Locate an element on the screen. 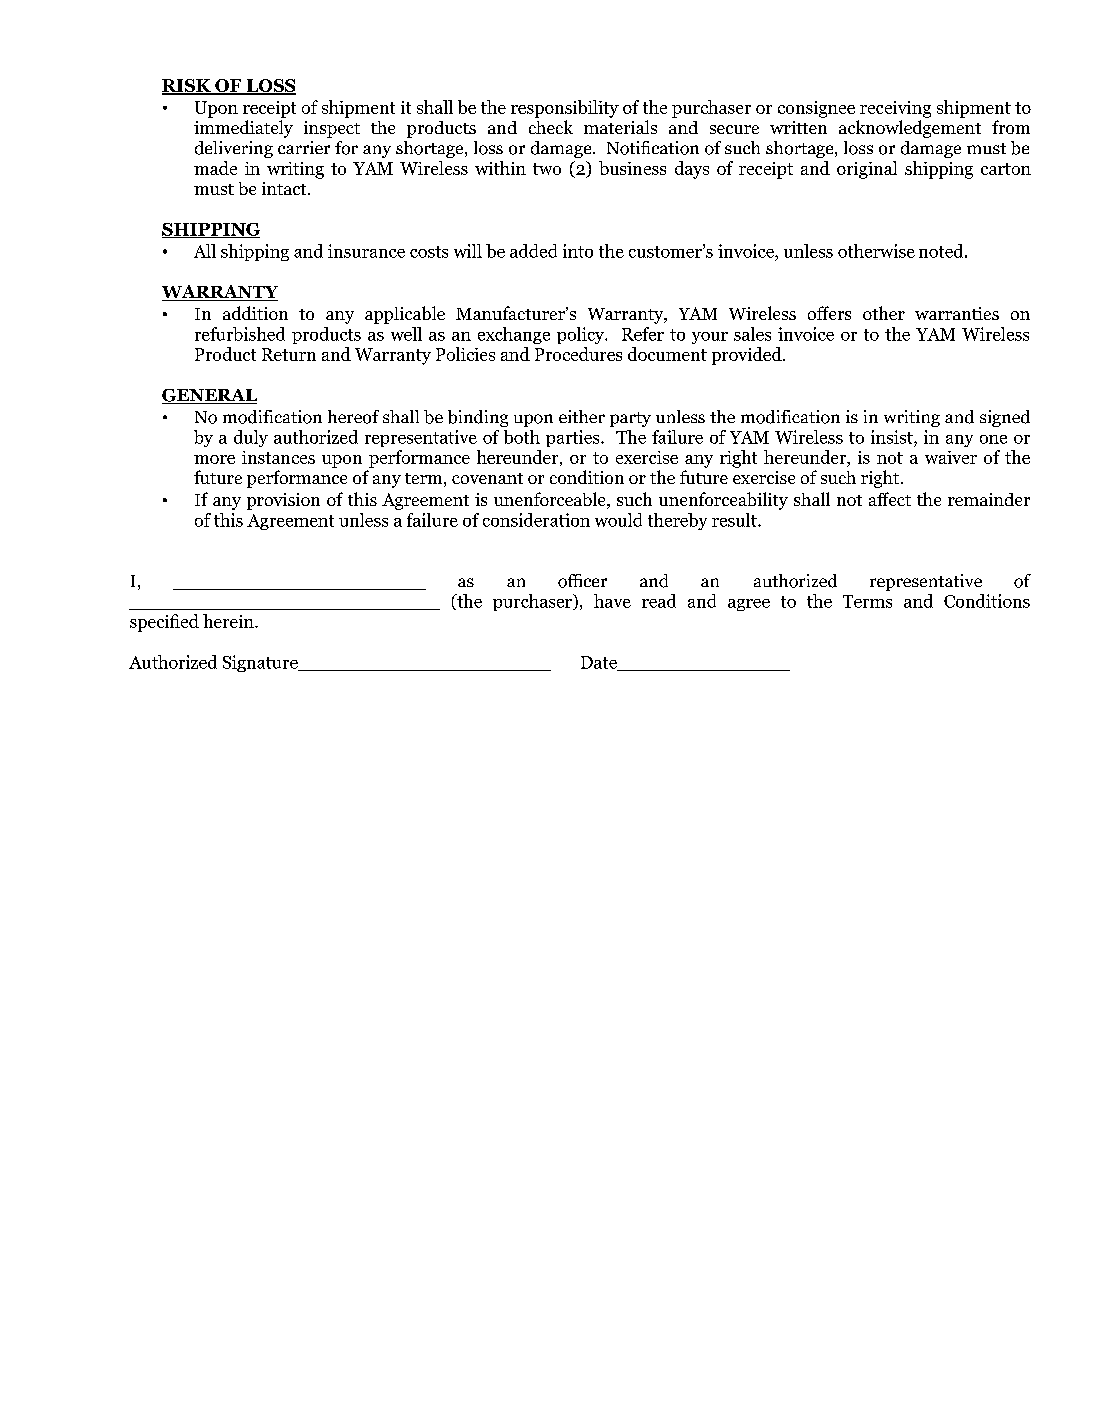 This screenshot has width=1096, height=1416. read is located at coordinates (659, 601).
